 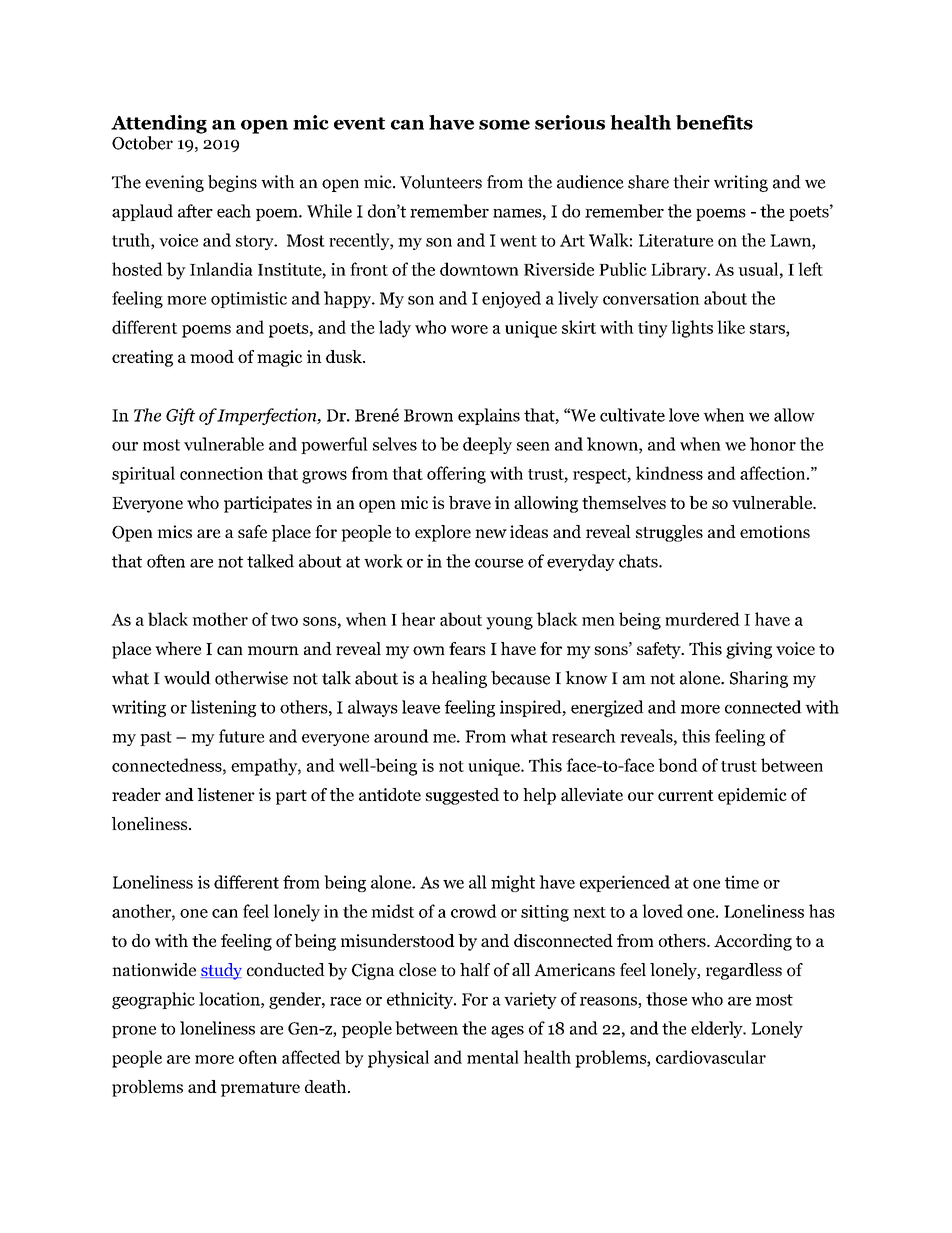 I want to click on future, so click(x=241, y=736).
